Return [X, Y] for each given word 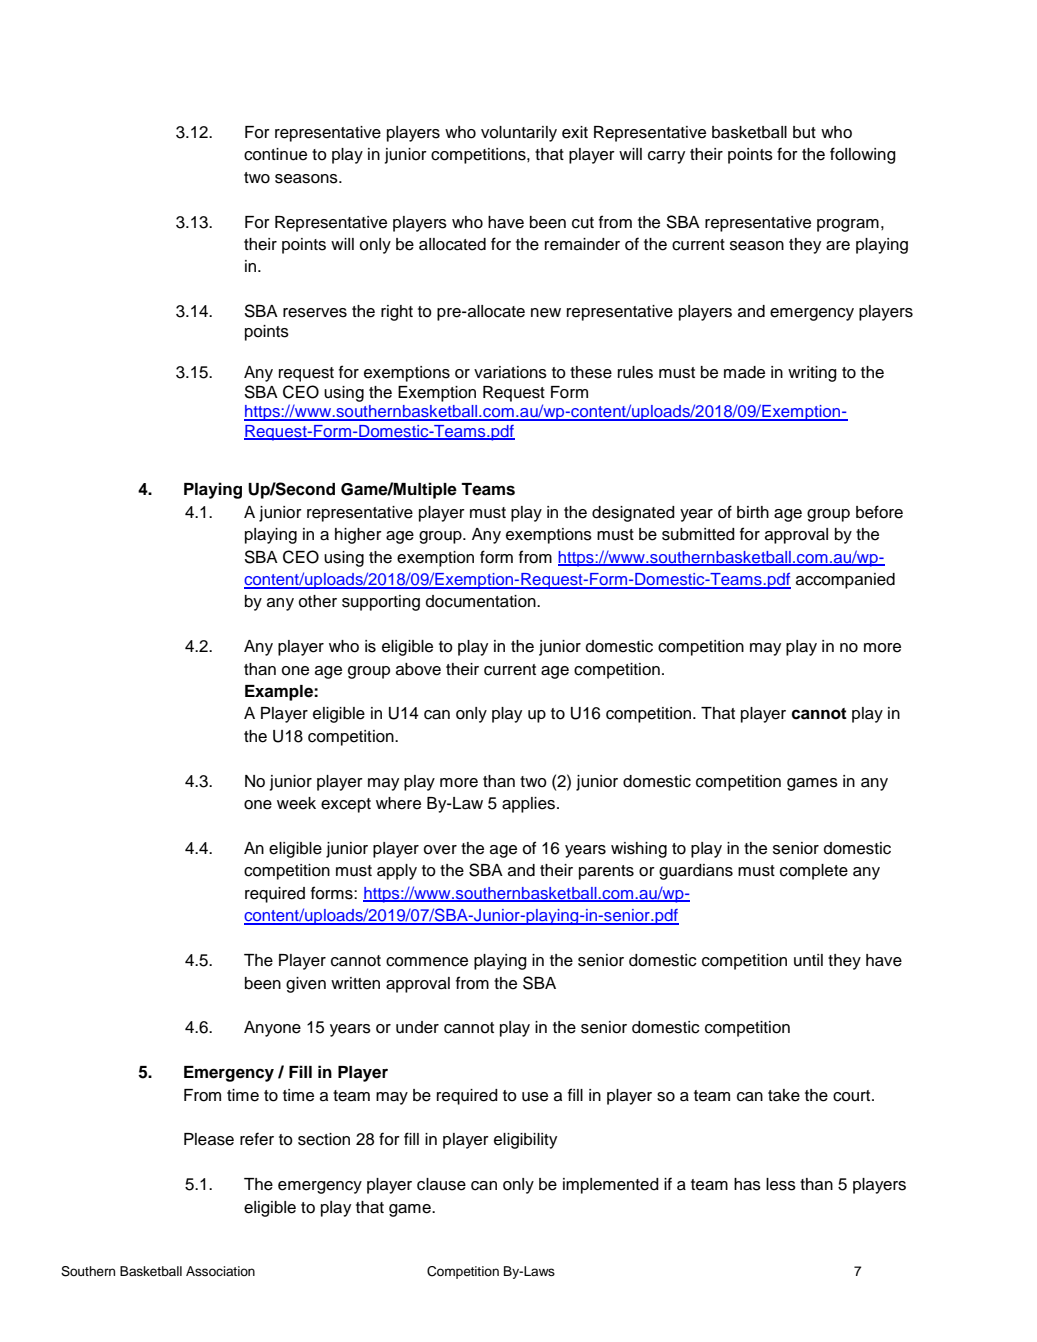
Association [220, 1271]
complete [814, 872]
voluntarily [519, 134]
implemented [611, 1186]
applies [528, 805]
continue [275, 154]
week [296, 803]
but [804, 132]
